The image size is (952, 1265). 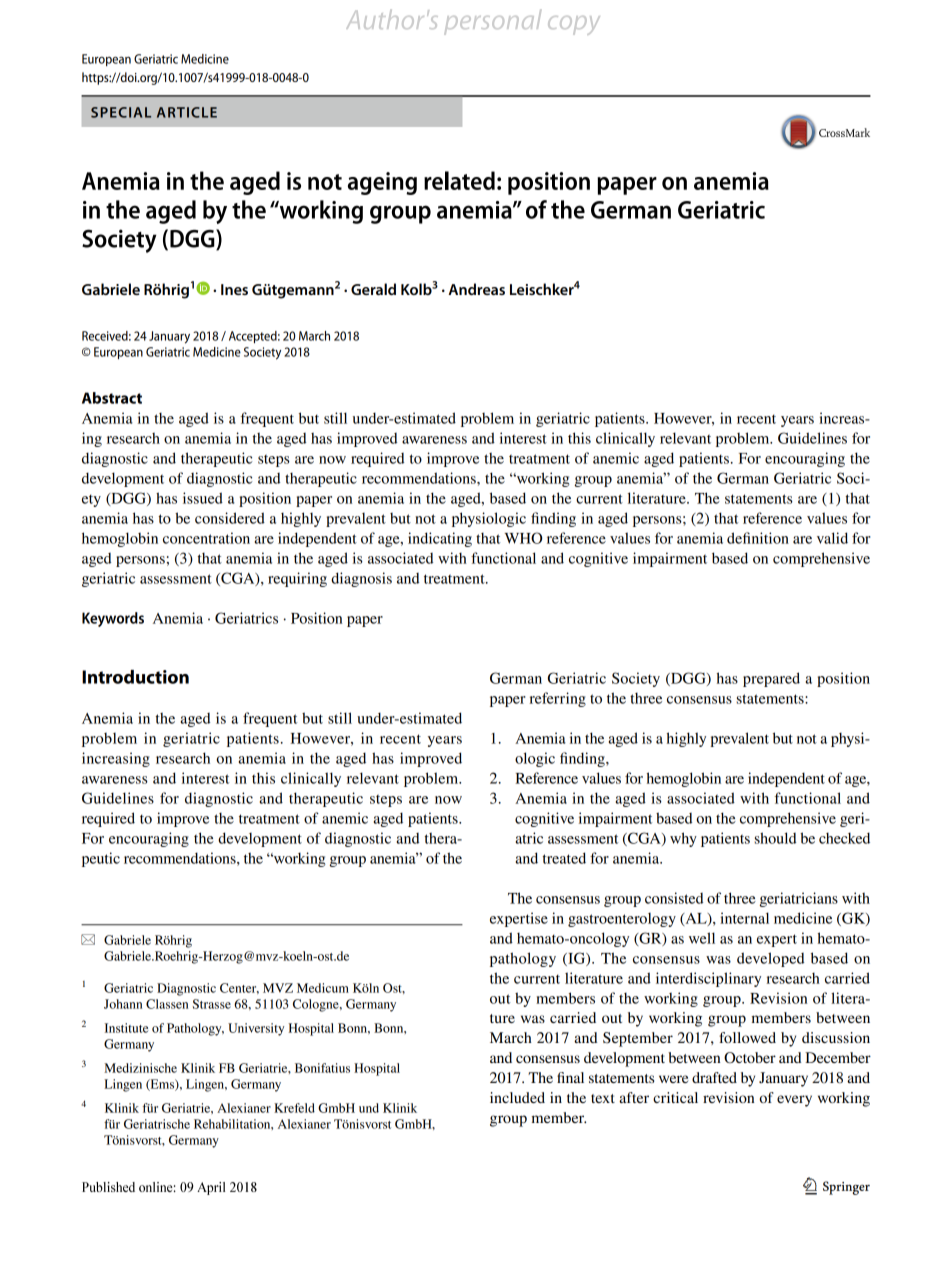 What do you see at coordinates (476, 289) in the screenshot?
I see `Andreas` at bounding box center [476, 289].
